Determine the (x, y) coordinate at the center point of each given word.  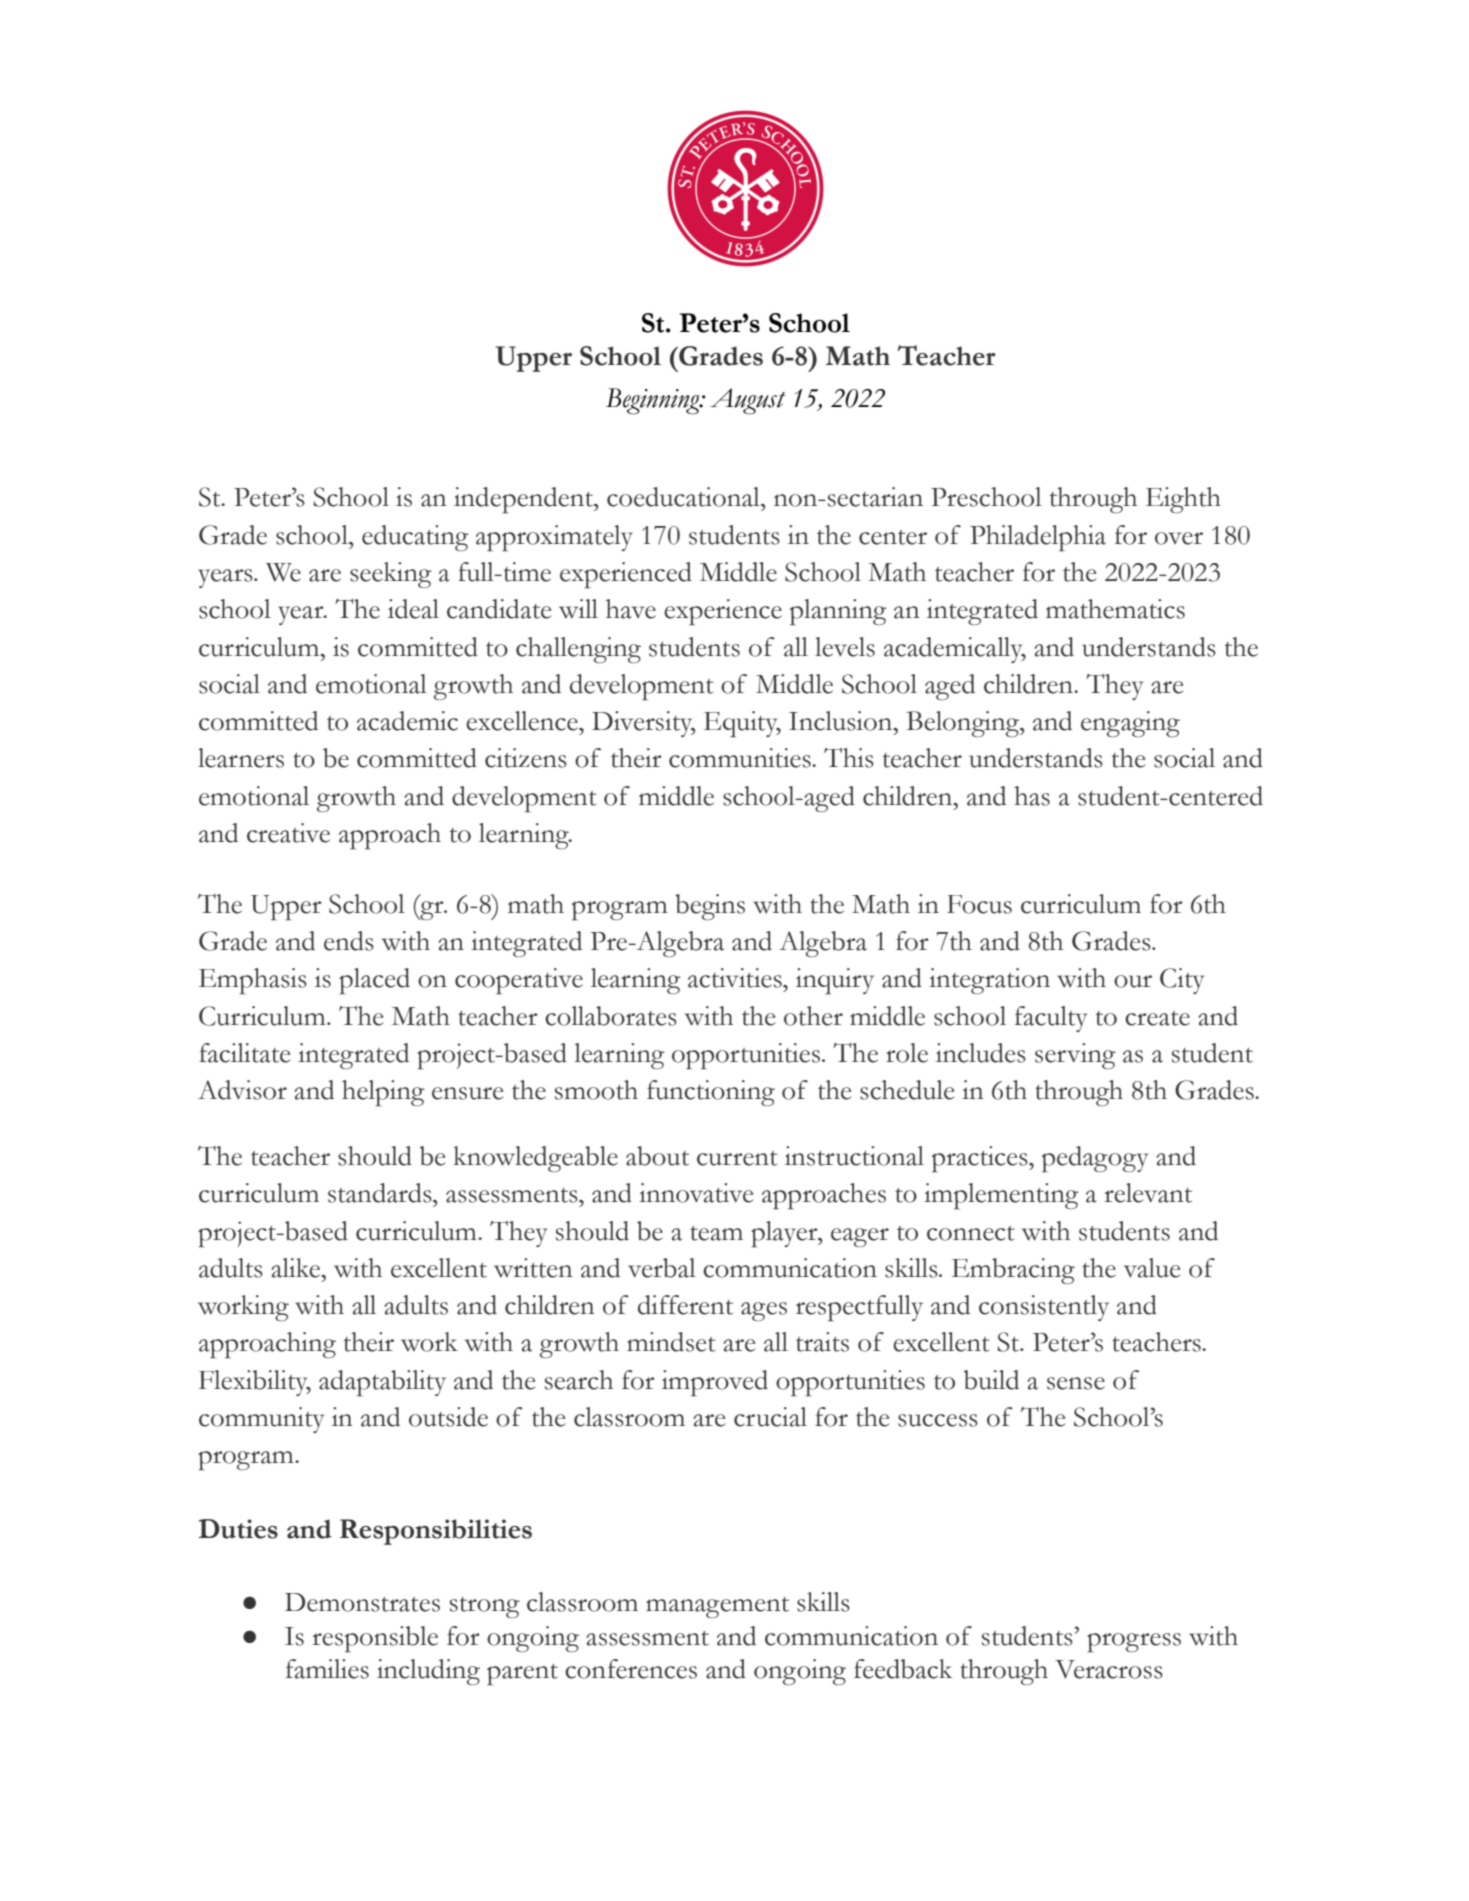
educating (415, 538)
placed (374, 981)
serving (1075, 1056)
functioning (711, 1093)
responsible (375, 1639)
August (748, 401)
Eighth (1183, 500)
